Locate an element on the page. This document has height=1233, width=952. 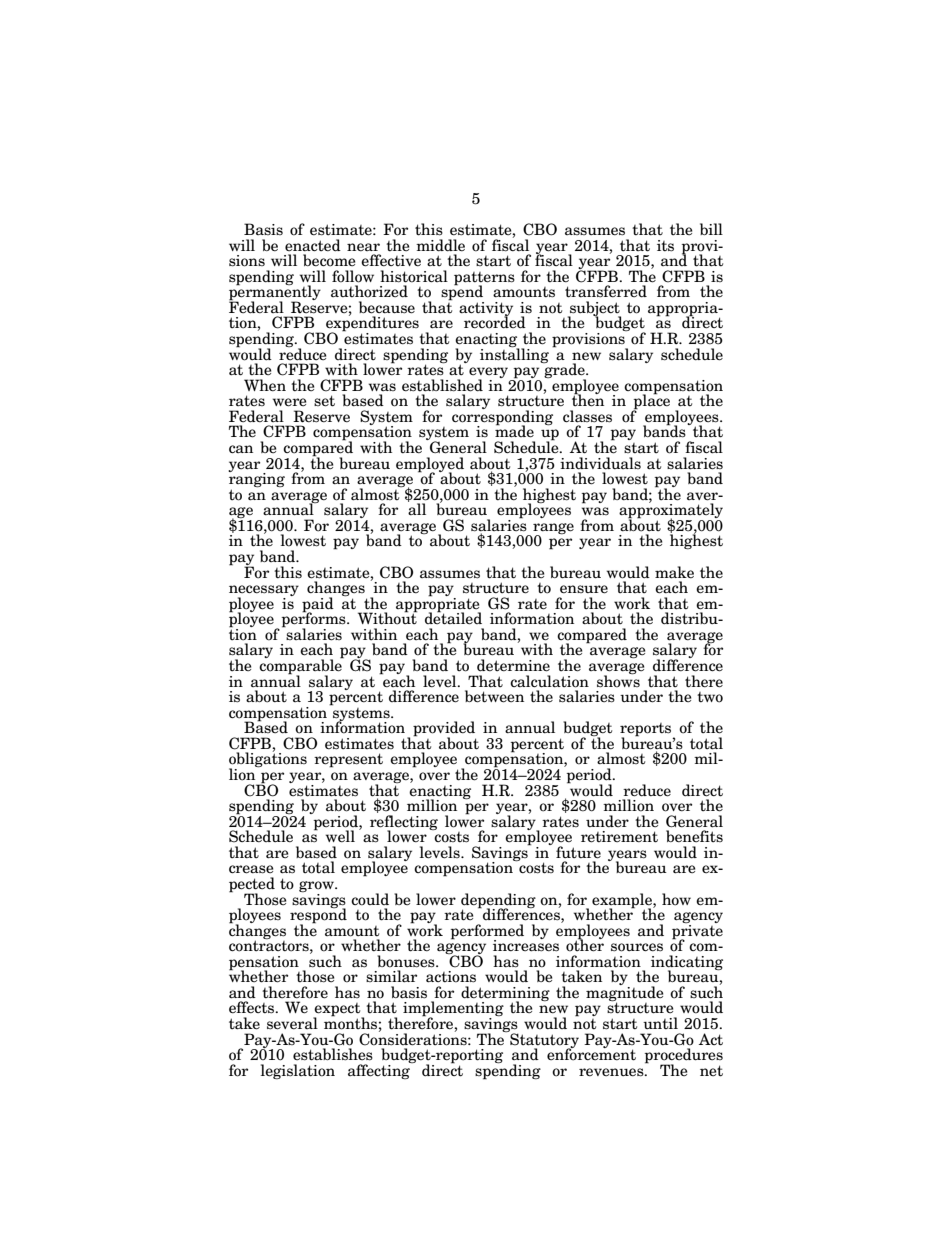
patterns is located at coordinates (484, 279).
